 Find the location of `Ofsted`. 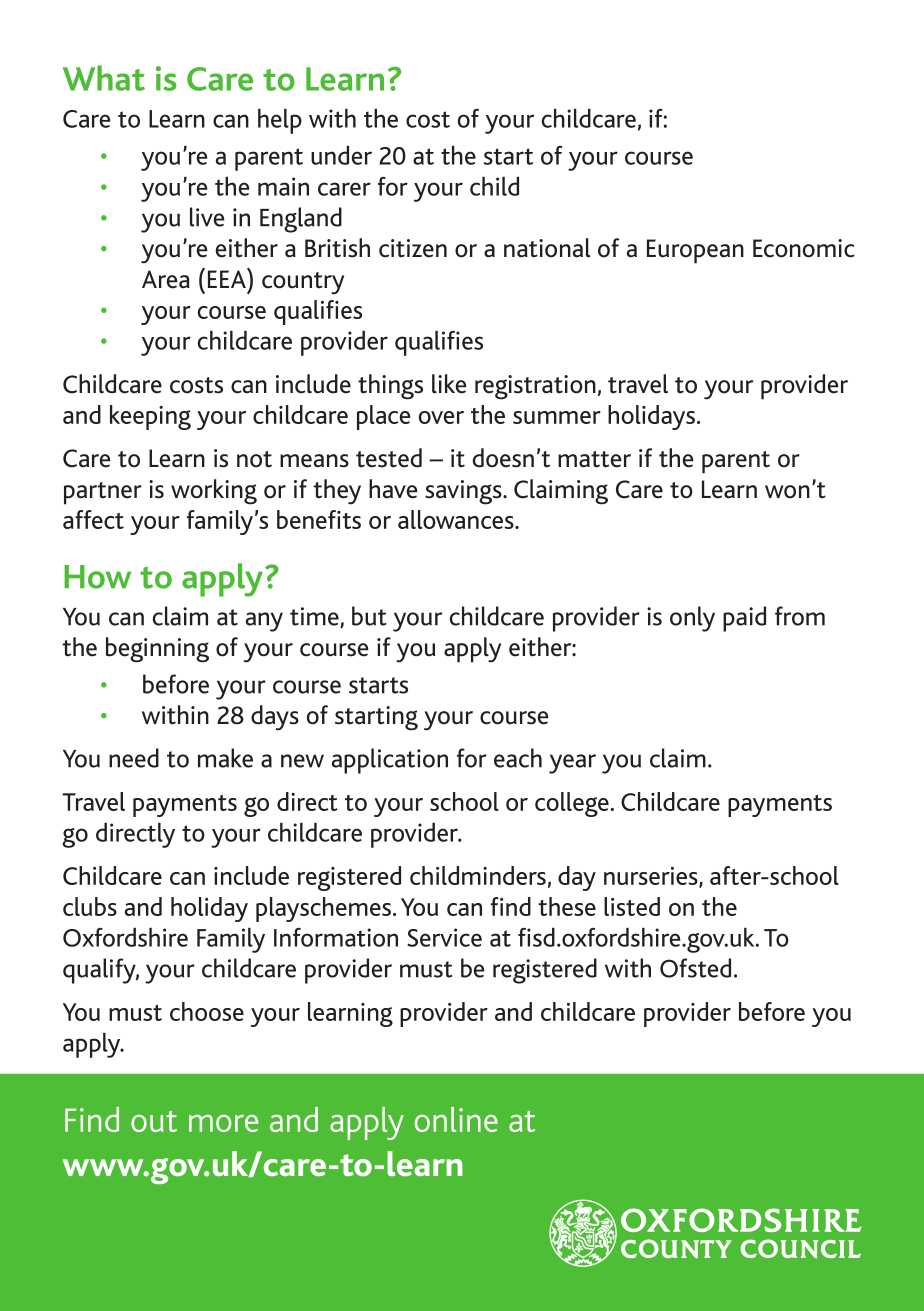

Ofsted is located at coordinates (695, 968).
